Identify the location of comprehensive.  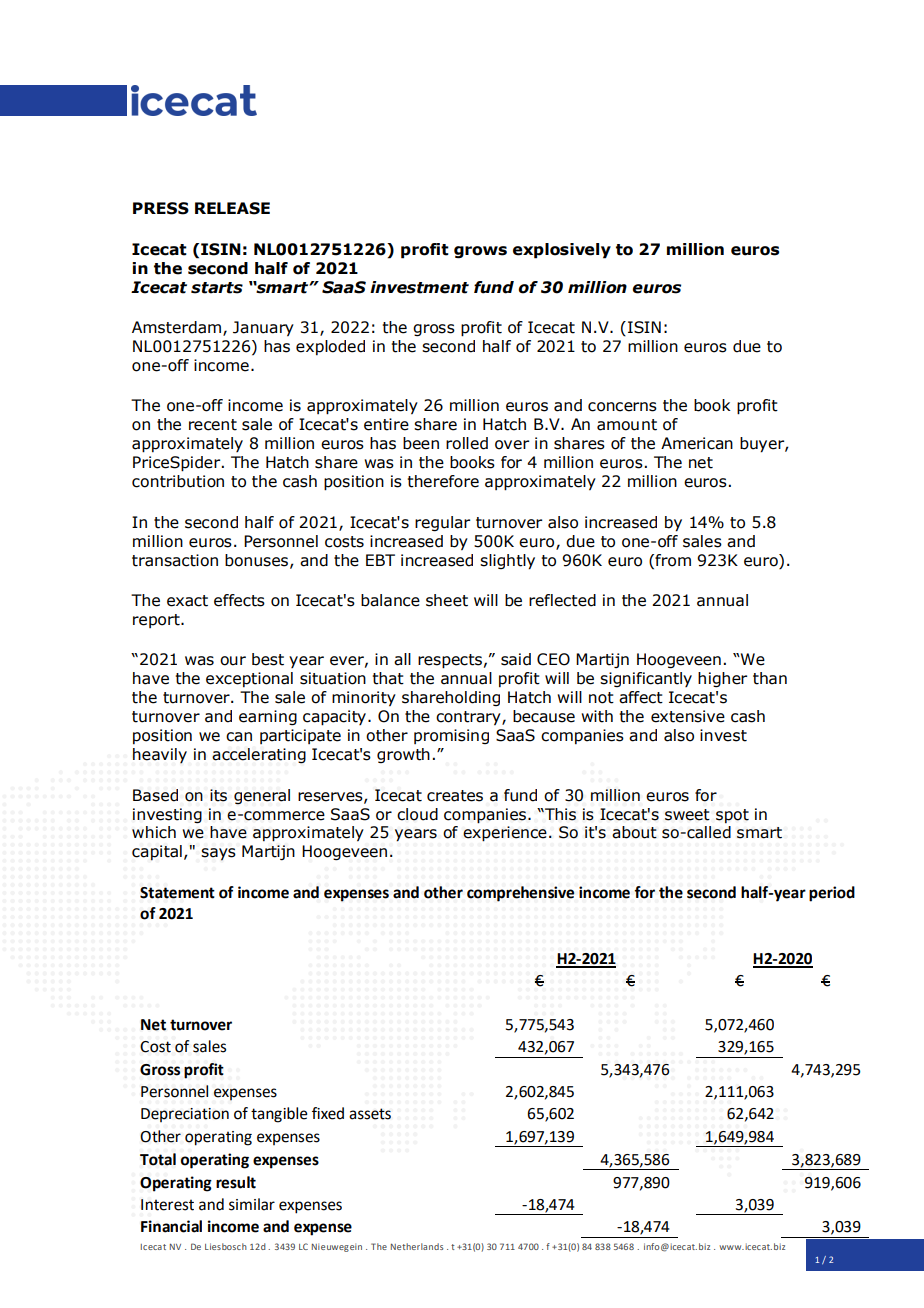
(521, 894).
